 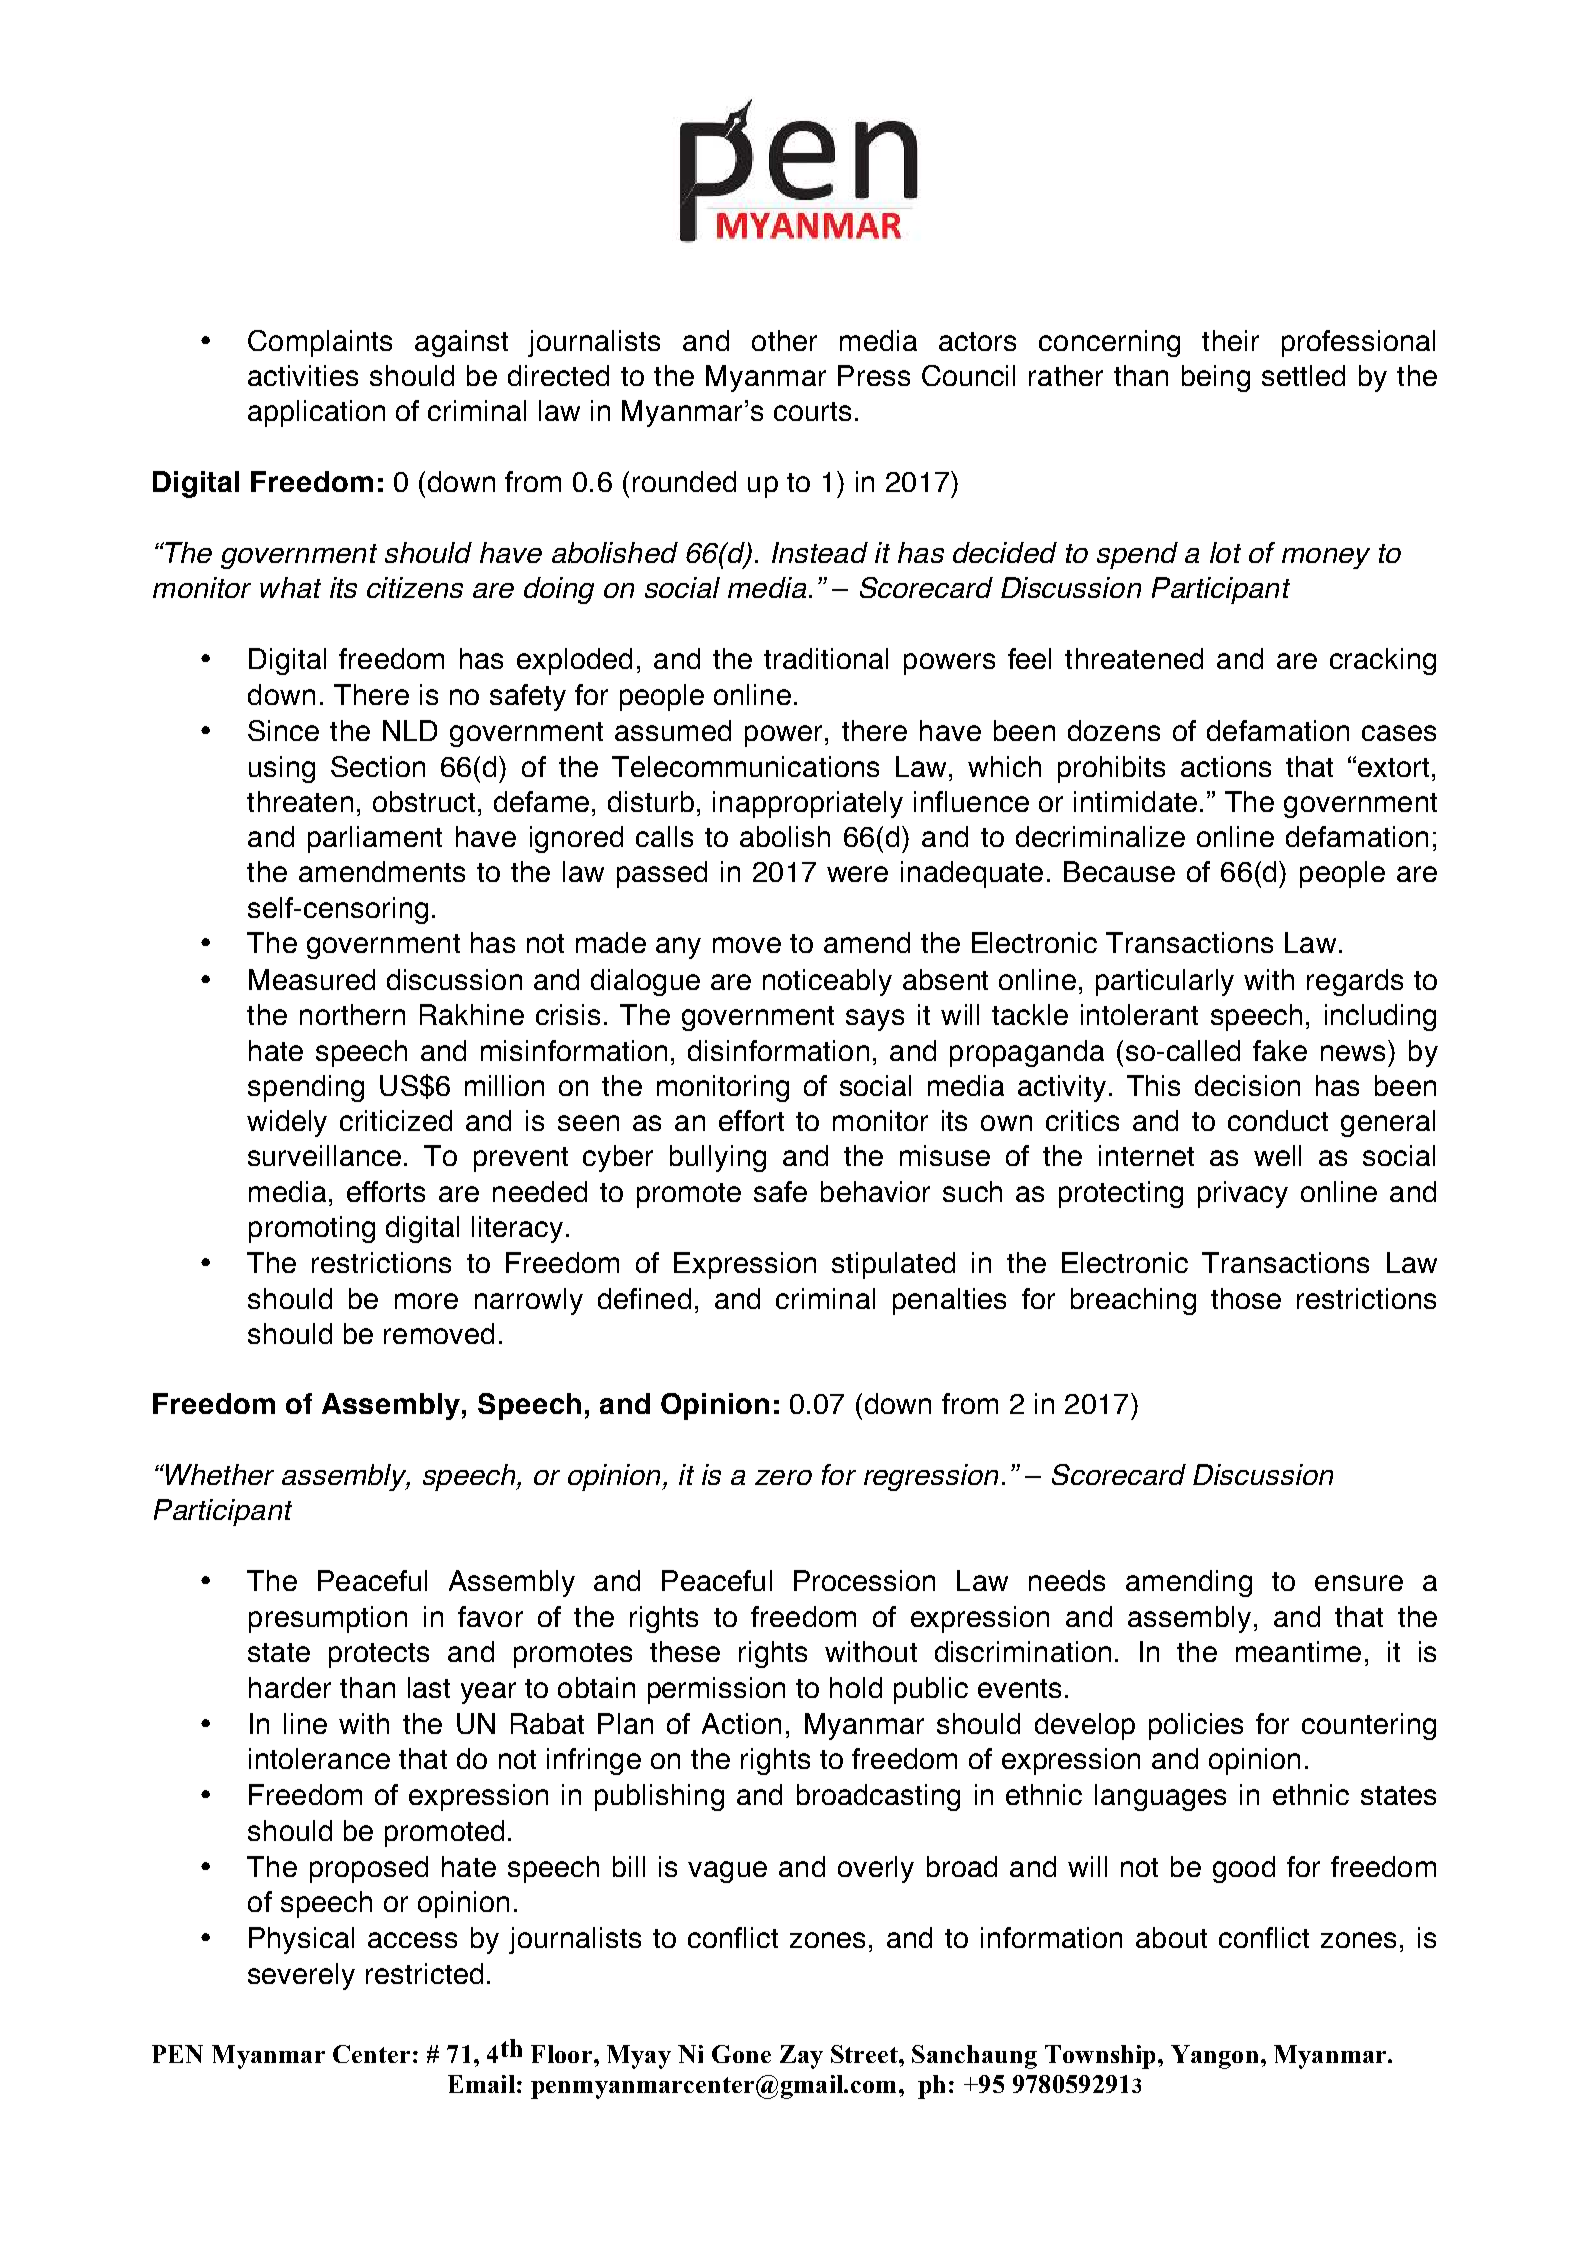 What do you see at coordinates (812, 411) in the document?
I see `courts` at bounding box center [812, 411].
